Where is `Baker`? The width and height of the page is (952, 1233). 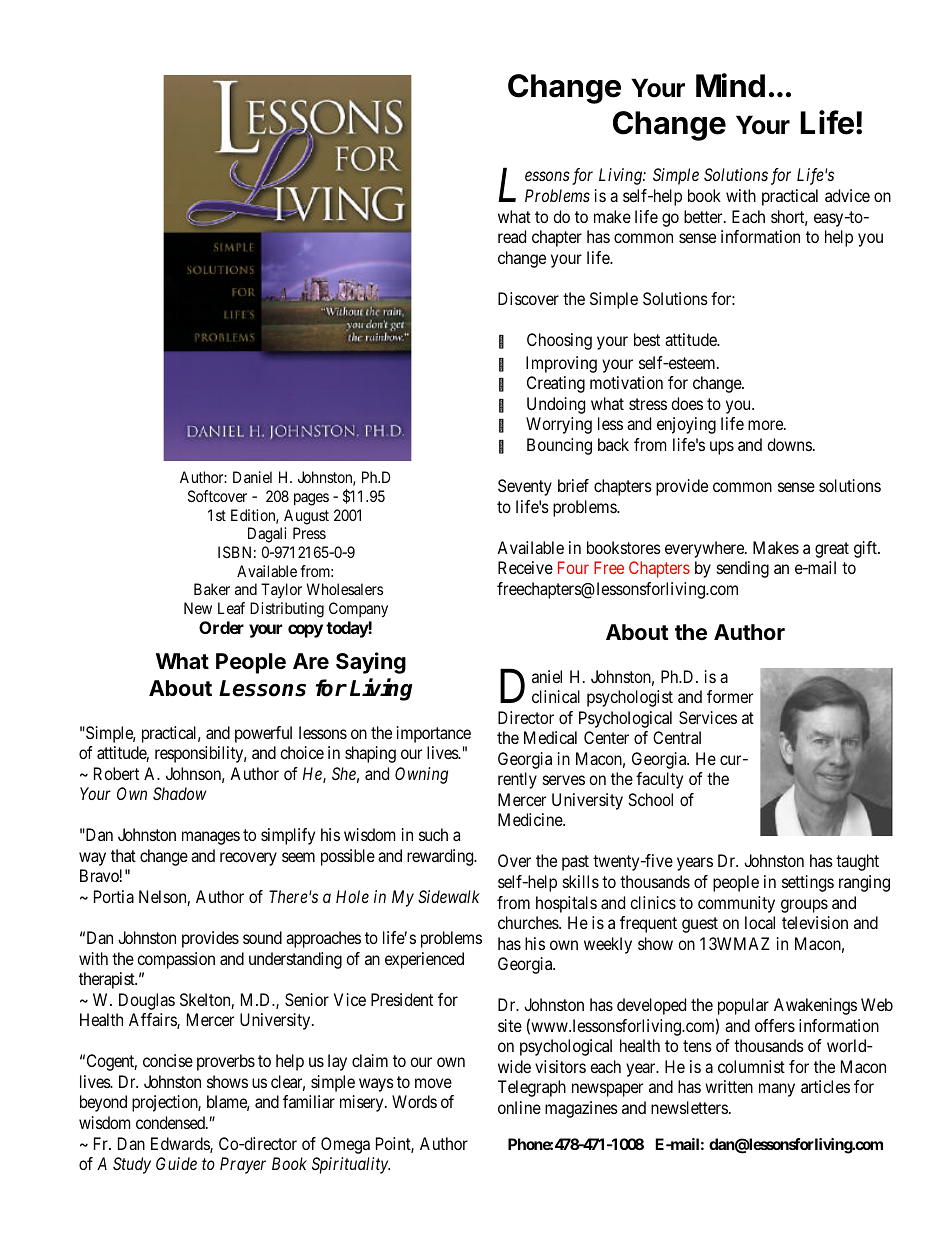
Baker is located at coordinates (212, 589).
